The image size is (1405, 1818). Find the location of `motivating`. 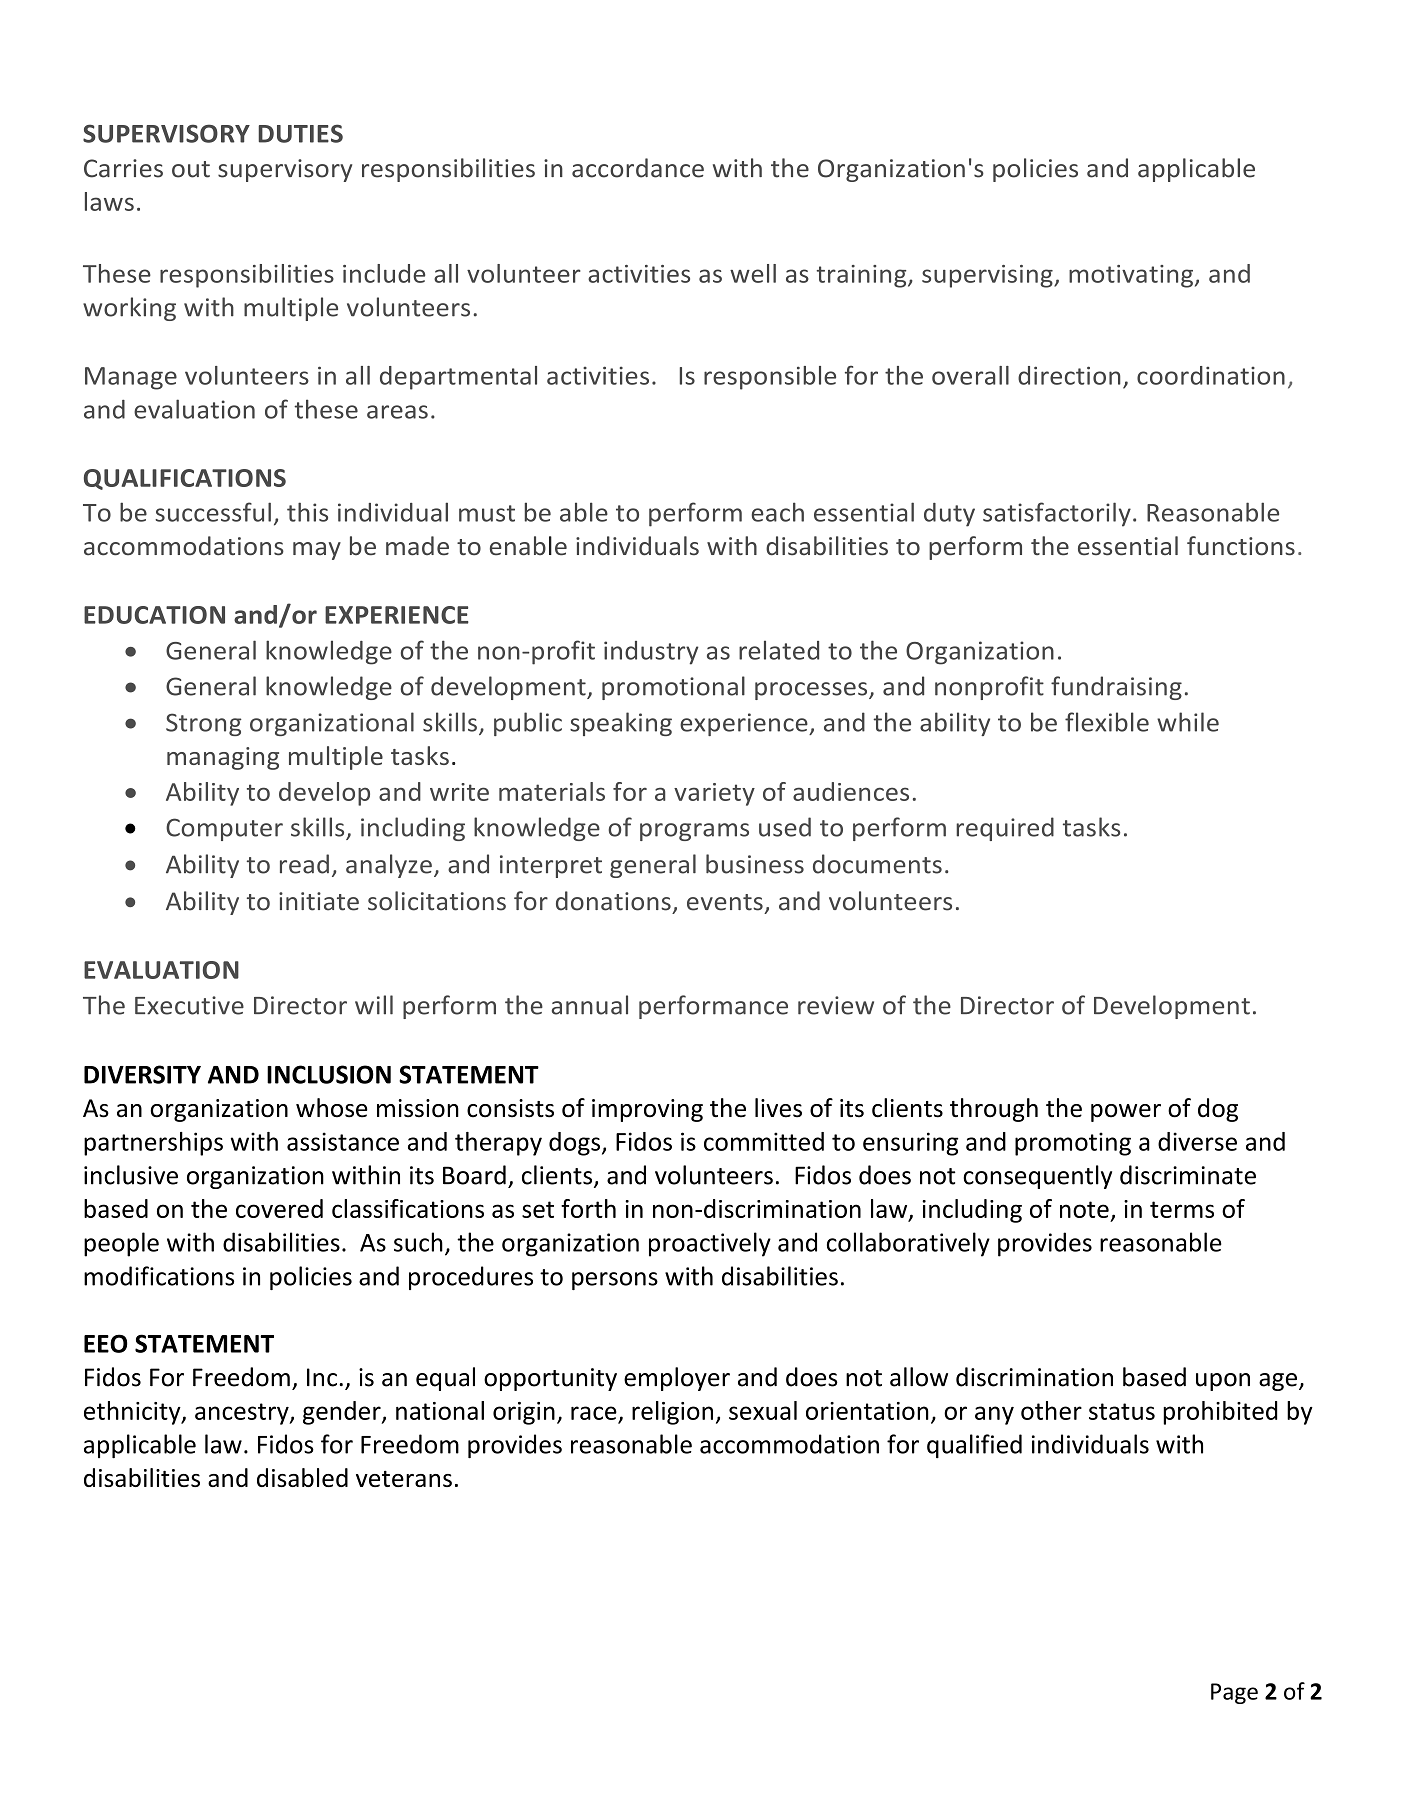

motivating is located at coordinates (1132, 276).
